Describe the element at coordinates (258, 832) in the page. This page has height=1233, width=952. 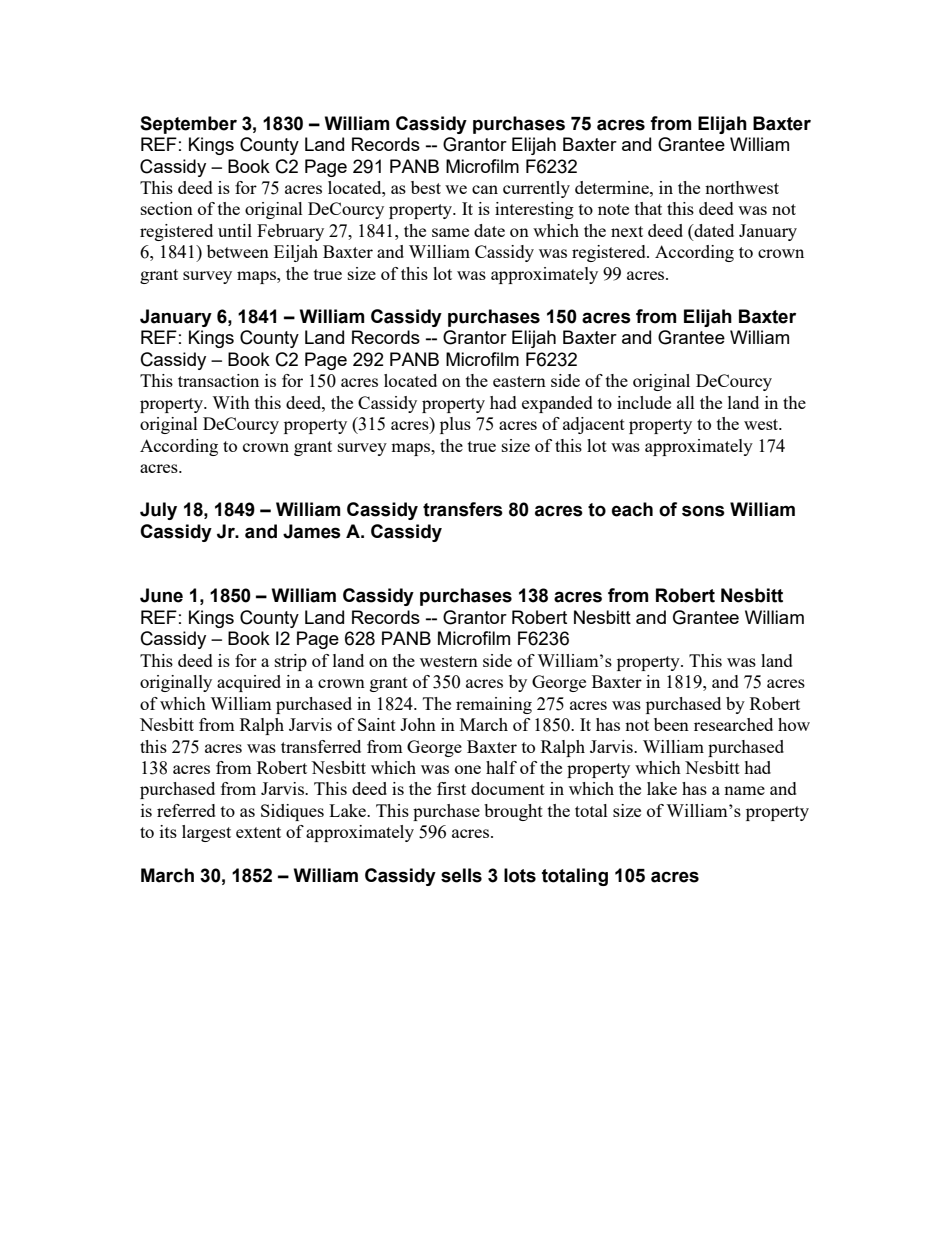
I see `extent` at that location.
